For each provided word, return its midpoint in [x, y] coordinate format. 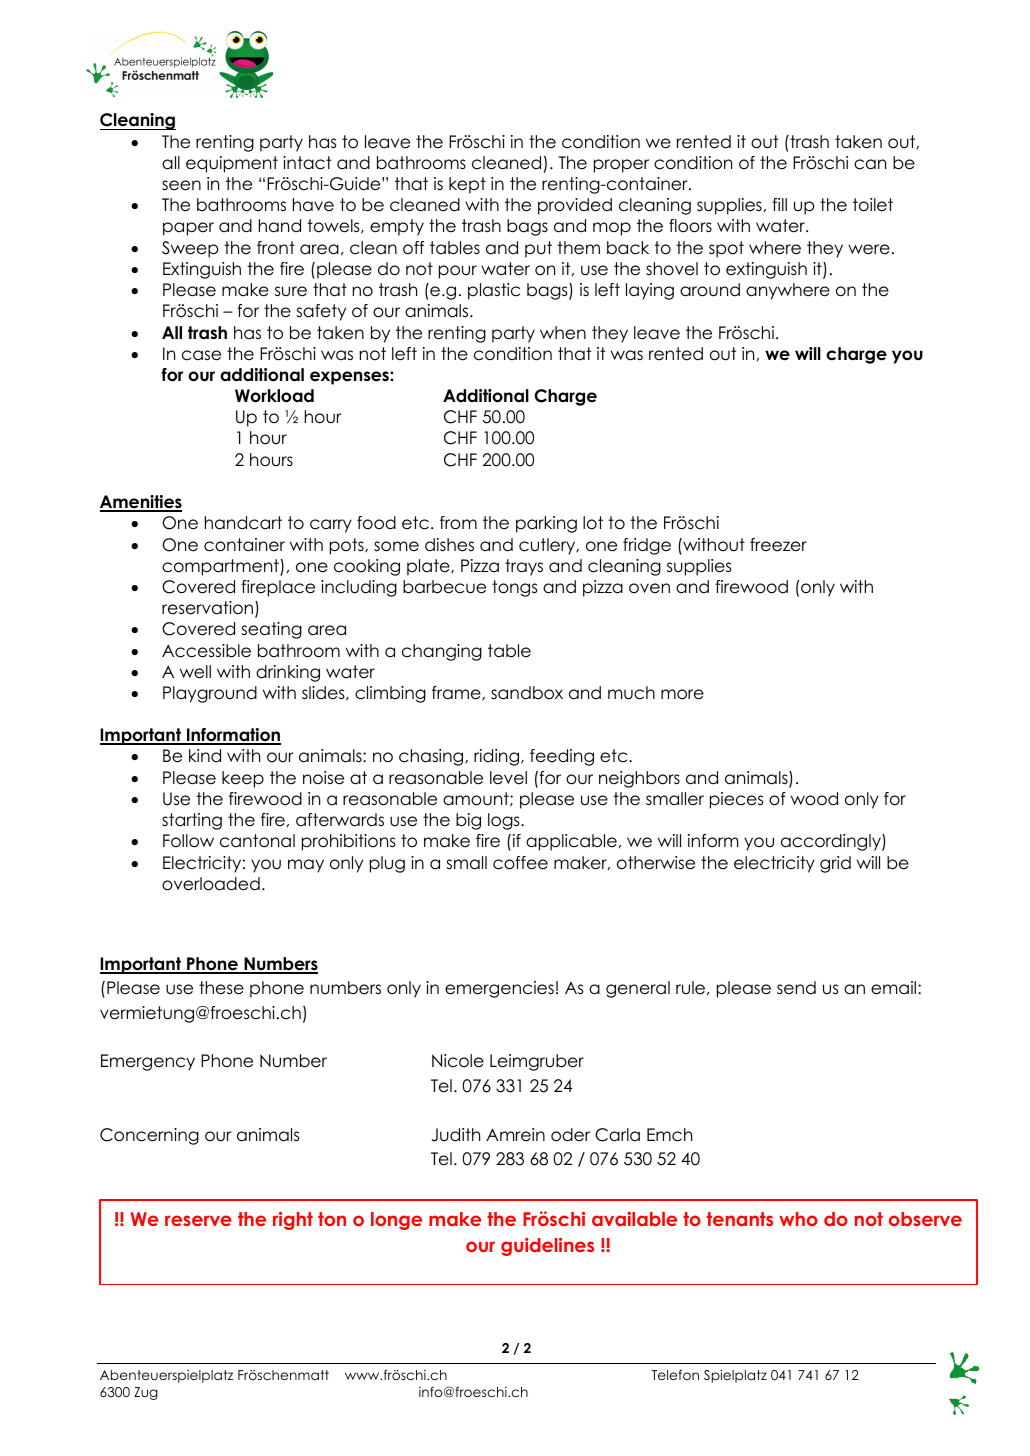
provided [575, 206]
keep [243, 779]
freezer [778, 545]
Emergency [148, 1062]
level [508, 778]
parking [546, 524]
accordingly [832, 842]
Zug [146, 1393]
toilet [873, 205]
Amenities [141, 503]
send [796, 988]
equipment [232, 164]
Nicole [458, 1061]
